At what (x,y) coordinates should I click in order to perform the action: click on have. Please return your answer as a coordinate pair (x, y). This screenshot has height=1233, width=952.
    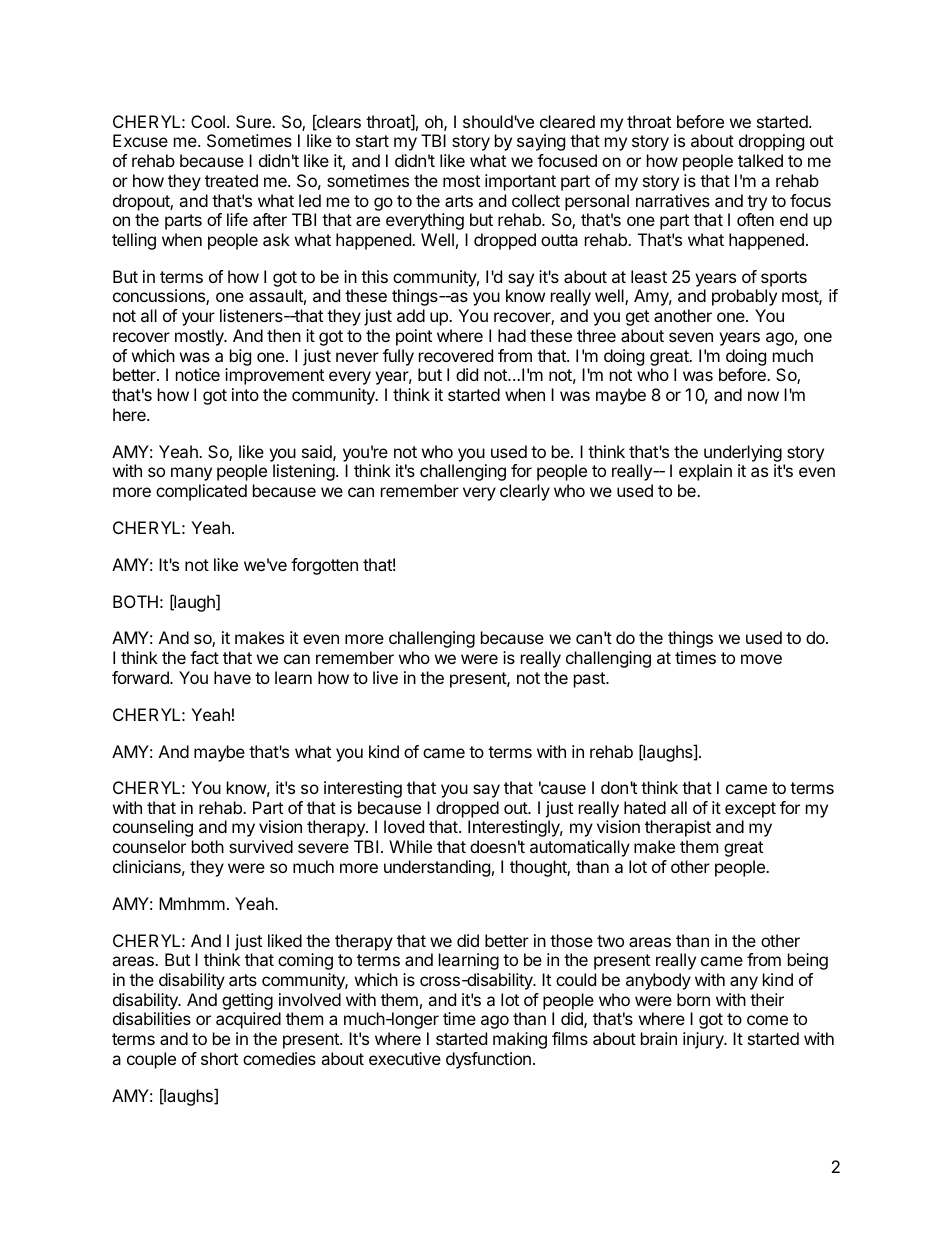
    Looking at the image, I should click on (232, 677).
